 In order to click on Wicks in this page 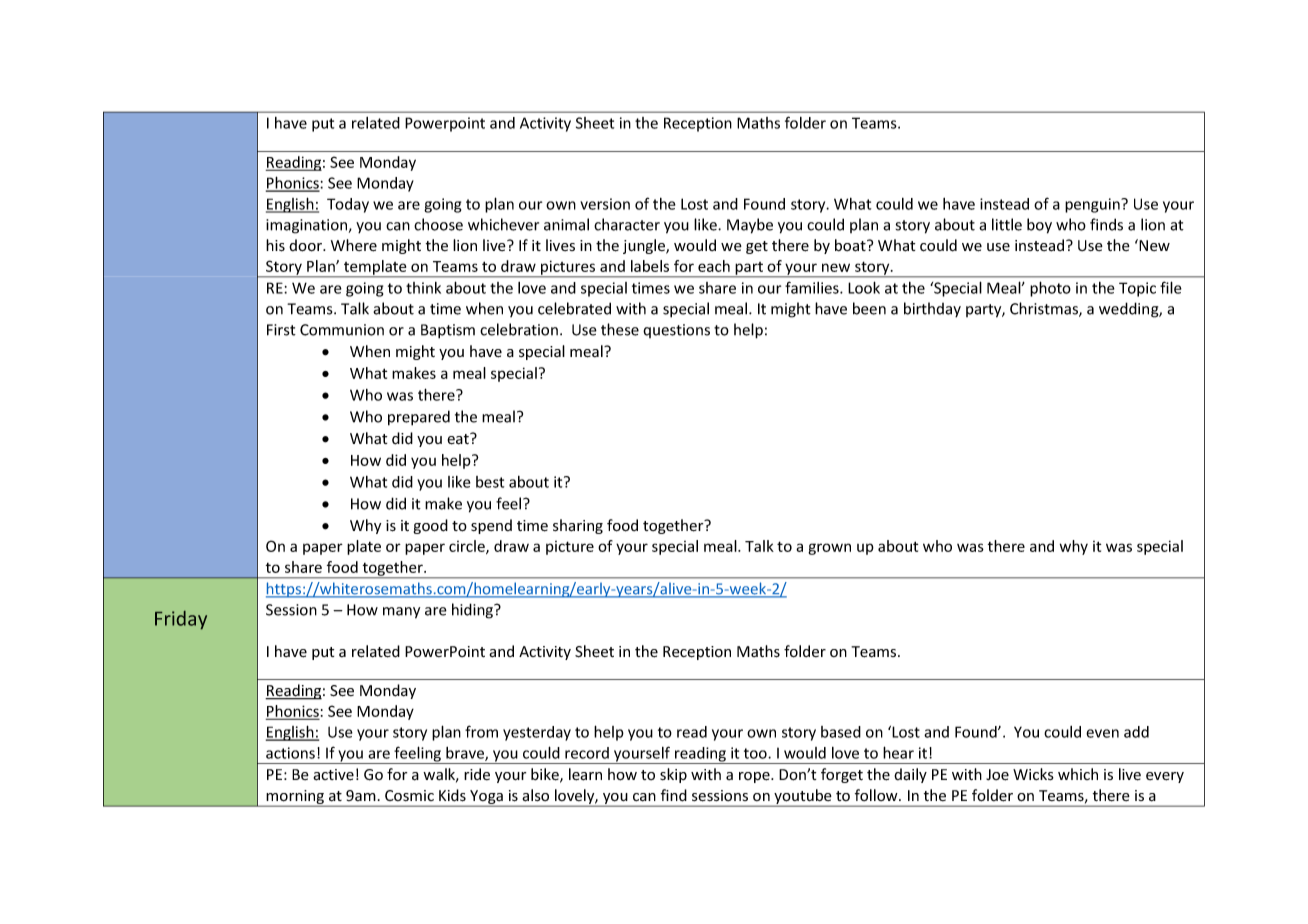, I will do `click(1033, 774)`.
